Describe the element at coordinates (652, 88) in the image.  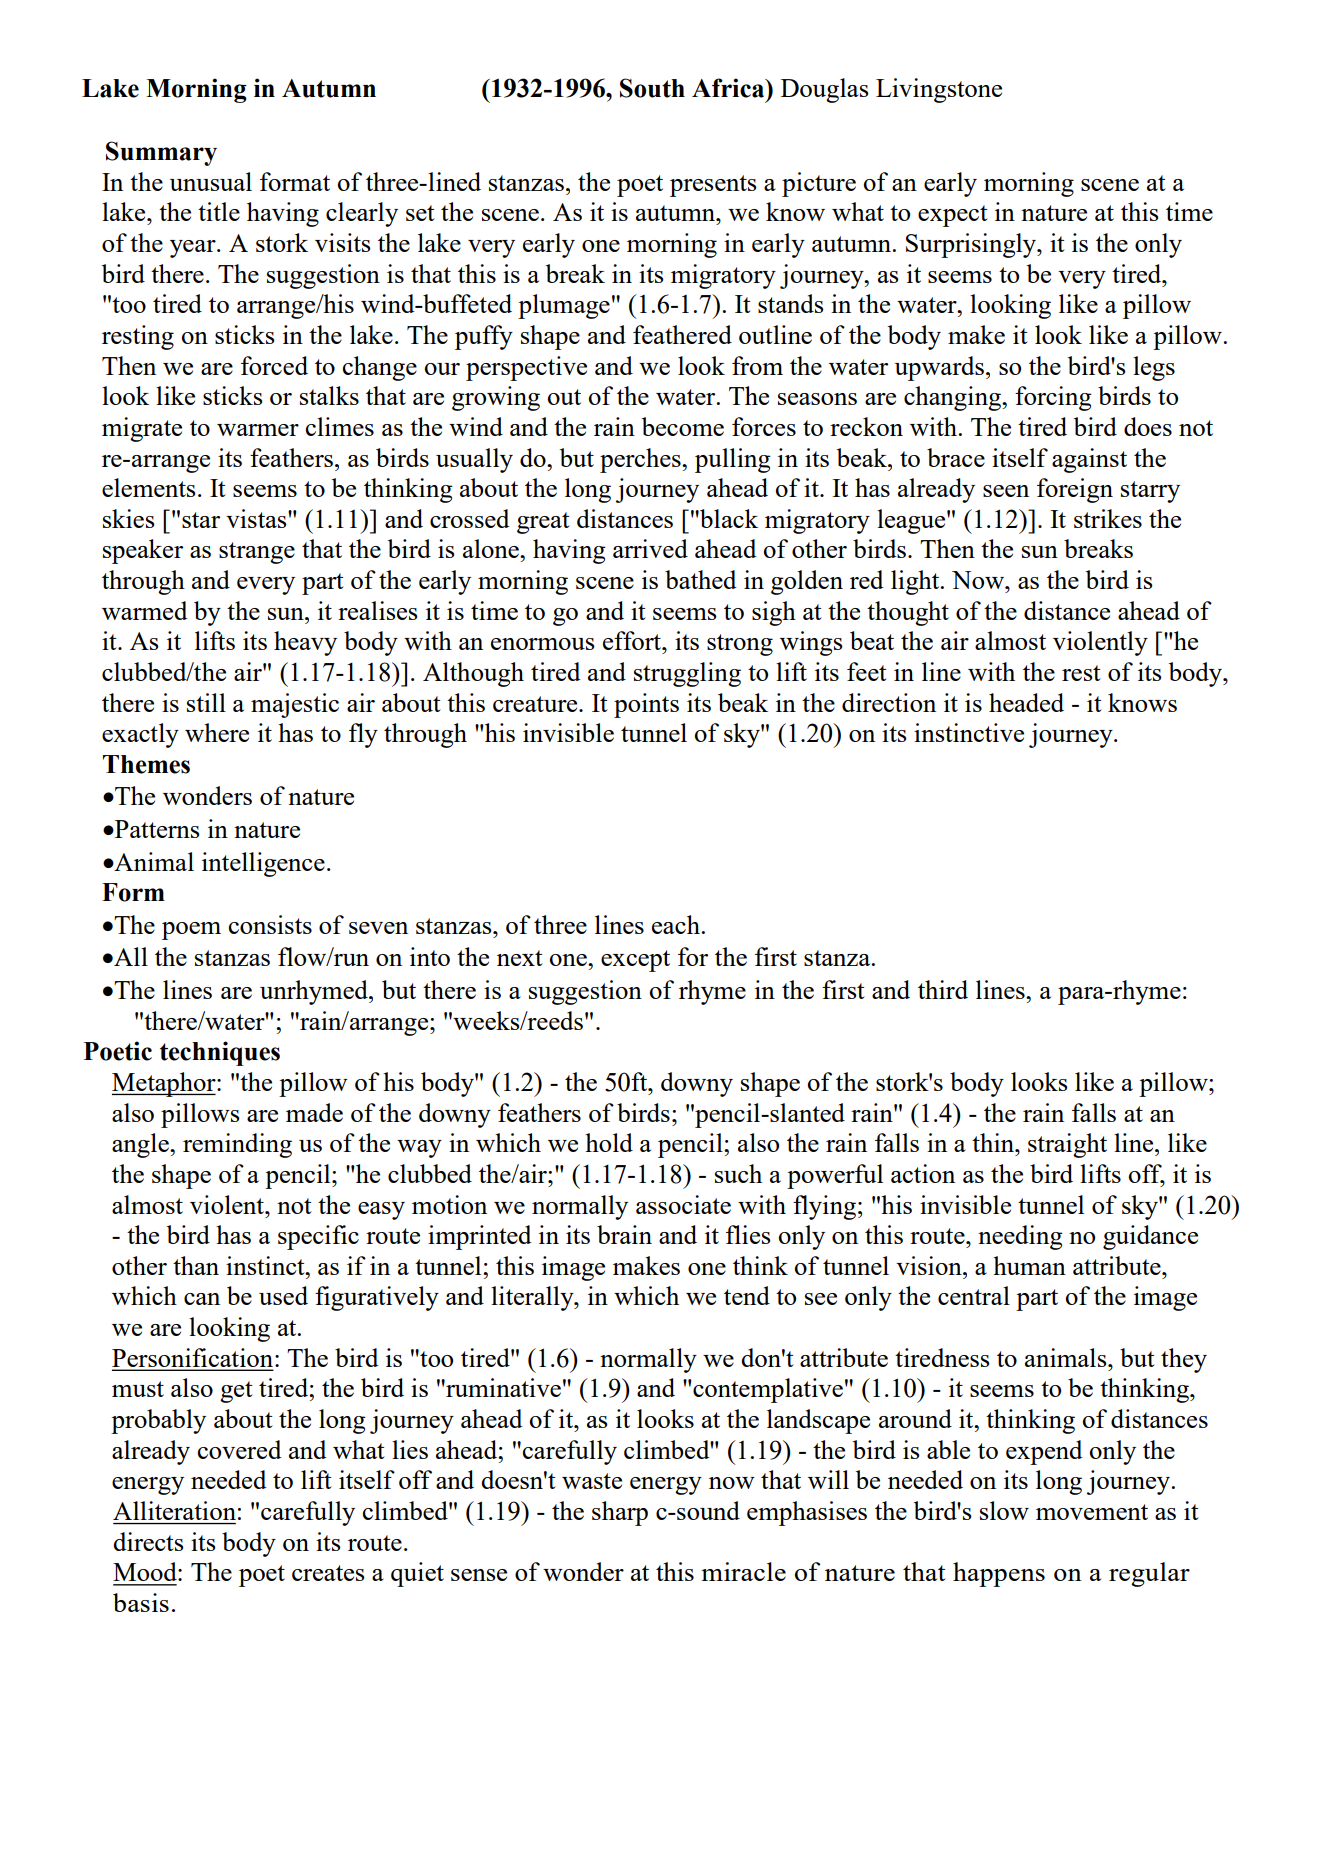
I see `South` at that location.
